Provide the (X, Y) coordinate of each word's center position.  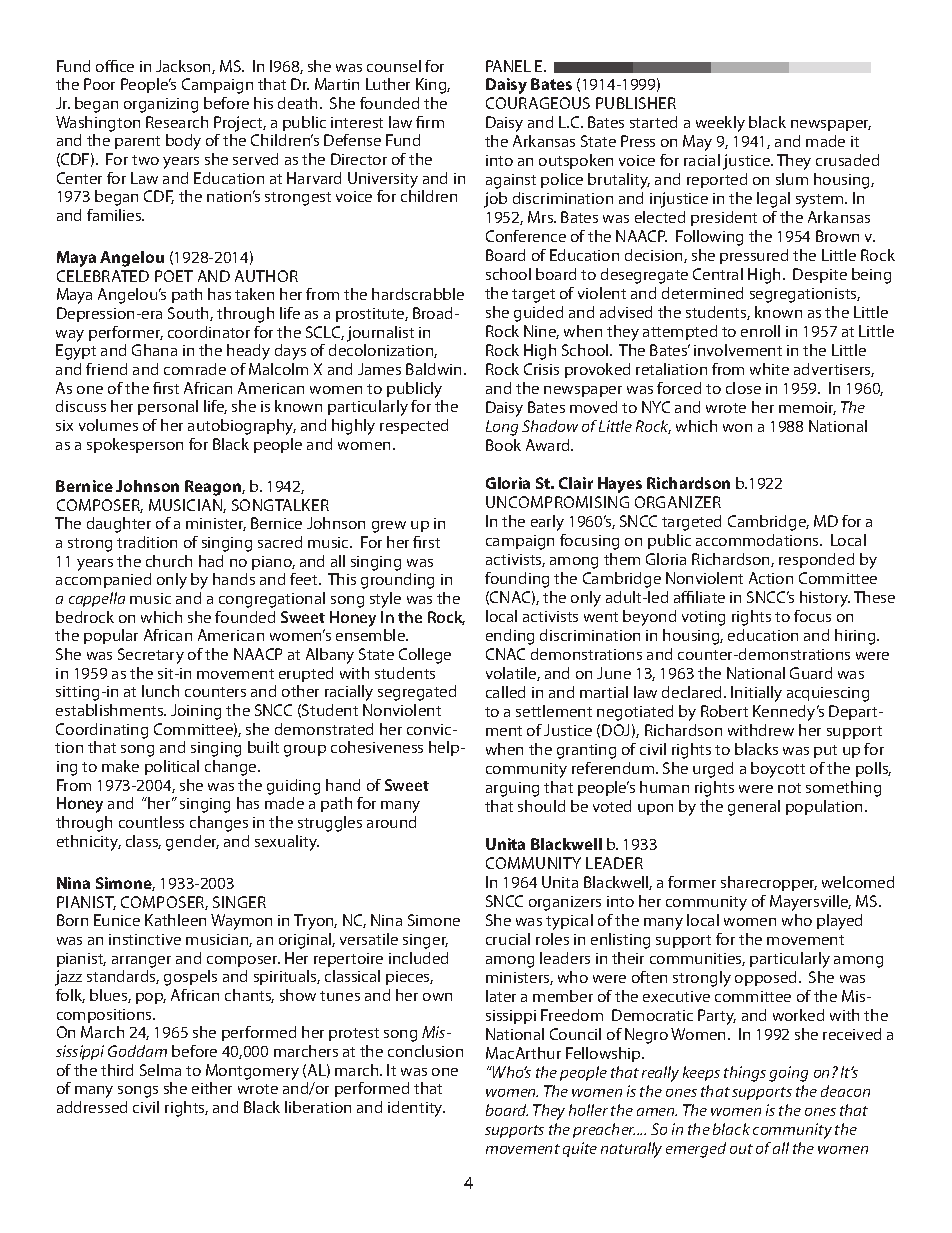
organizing (161, 105)
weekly (720, 124)
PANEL (508, 66)
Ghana (154, 350)
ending (510, 637)
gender (192, 843)
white (769, 369)
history (825, 599)
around (391, 822)
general (754, 808)
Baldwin (433, 369)
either (212, 1088)
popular (111, 636)
